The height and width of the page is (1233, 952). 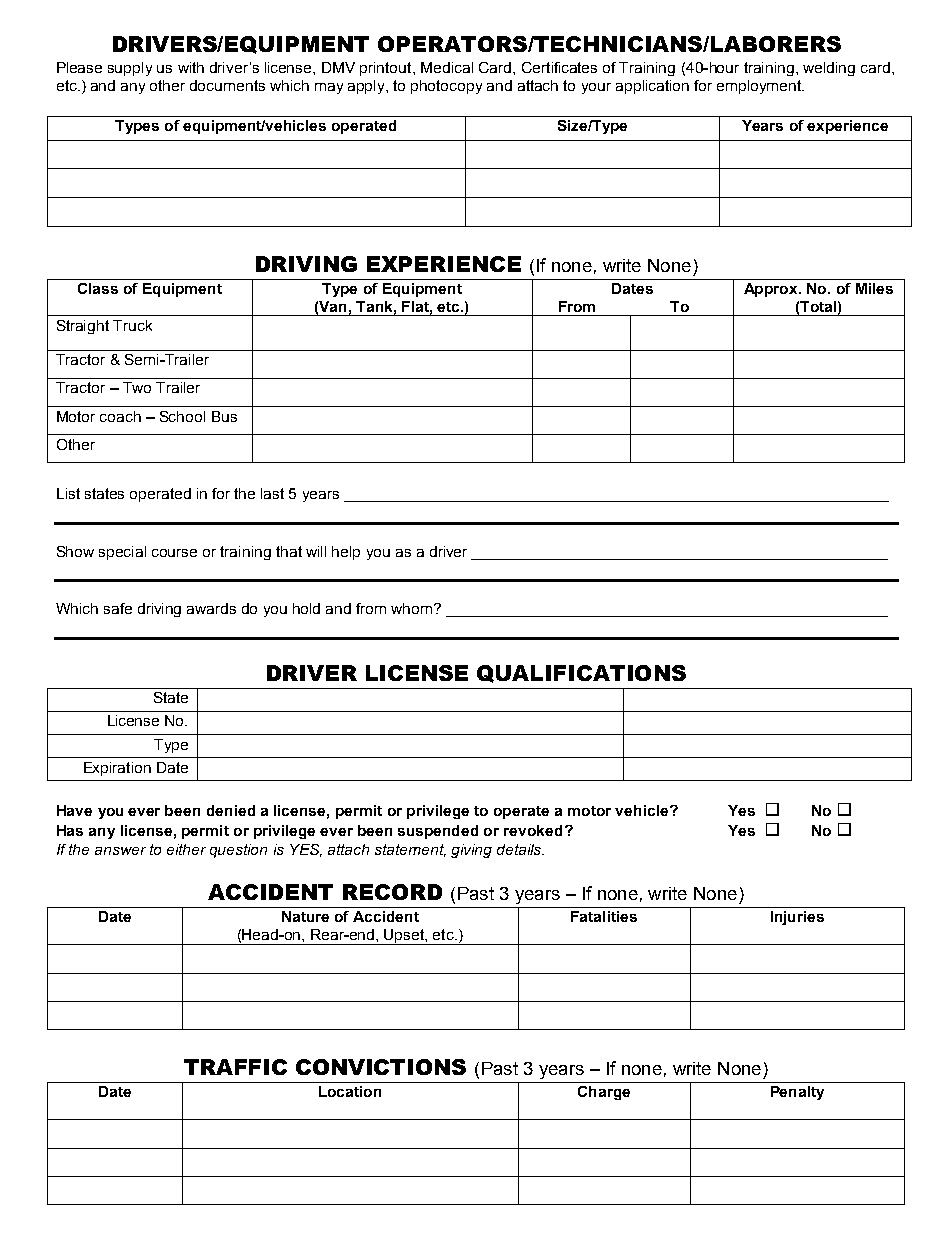 What do you see at coordinates (235, 1067) in the page?
I see `TRAFFIC` at bounding box center [235, 1067].
